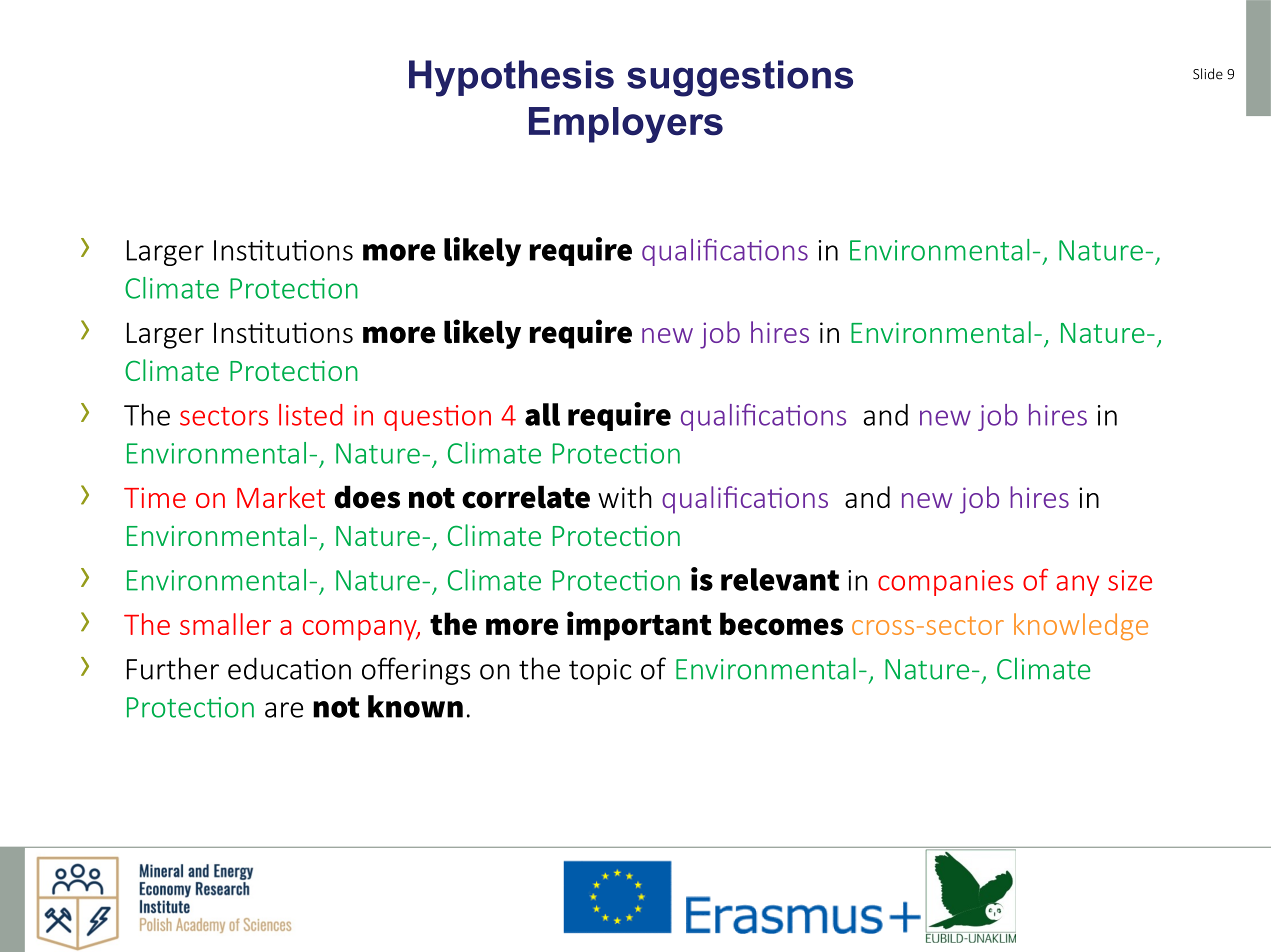 This screenshot has height=952, width=1271. Describe the element at coordinates (1130, 580) in the screenshot. I see `size` at that location.
